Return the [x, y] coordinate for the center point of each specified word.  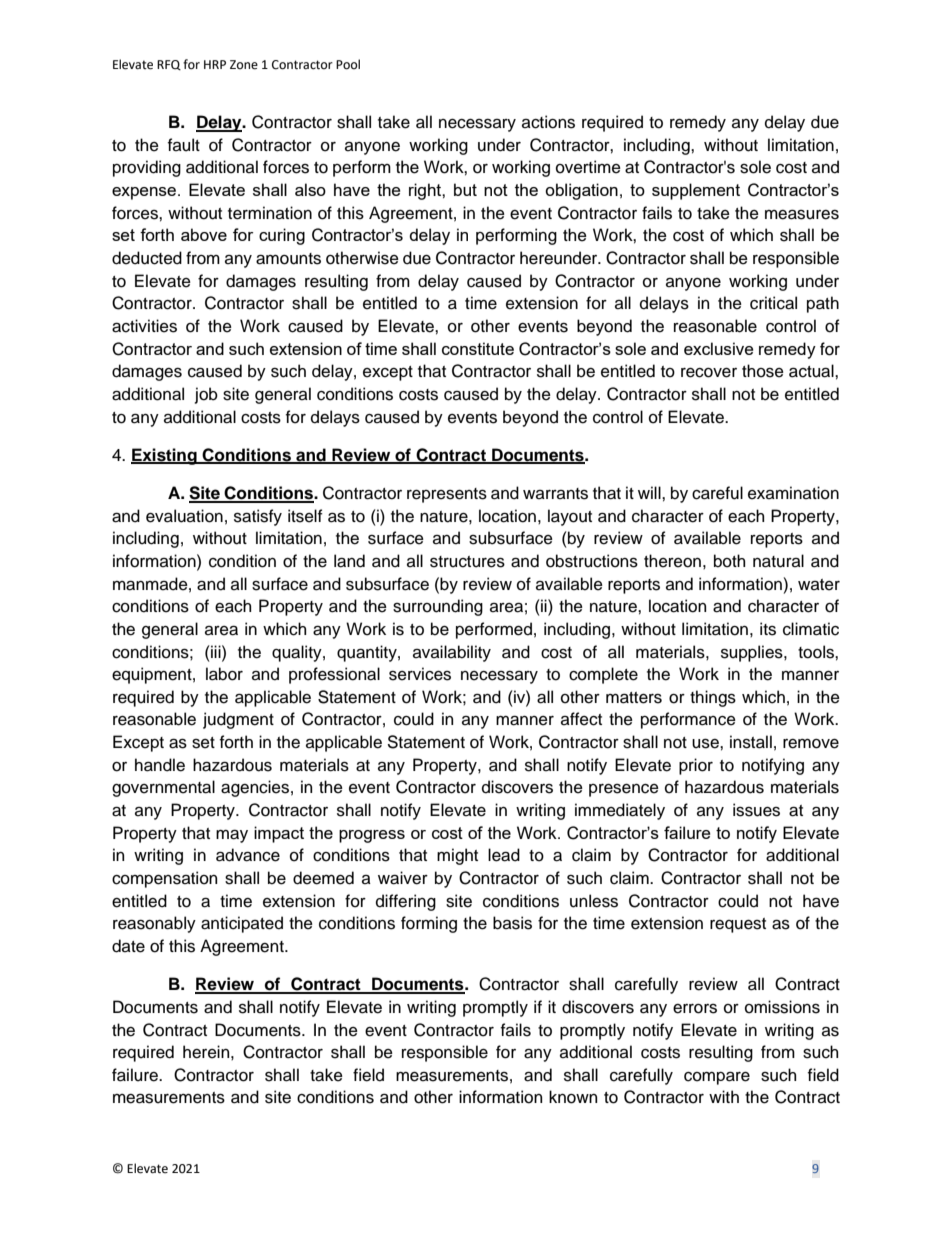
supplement [696, 191]
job [206, 395]
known [573, 1097]
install [751, 742]
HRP [215, 64]
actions [548, 122]
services [420, 674]
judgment [238, 720]
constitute [478, 348]
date [128, 946]
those [763, 371]
